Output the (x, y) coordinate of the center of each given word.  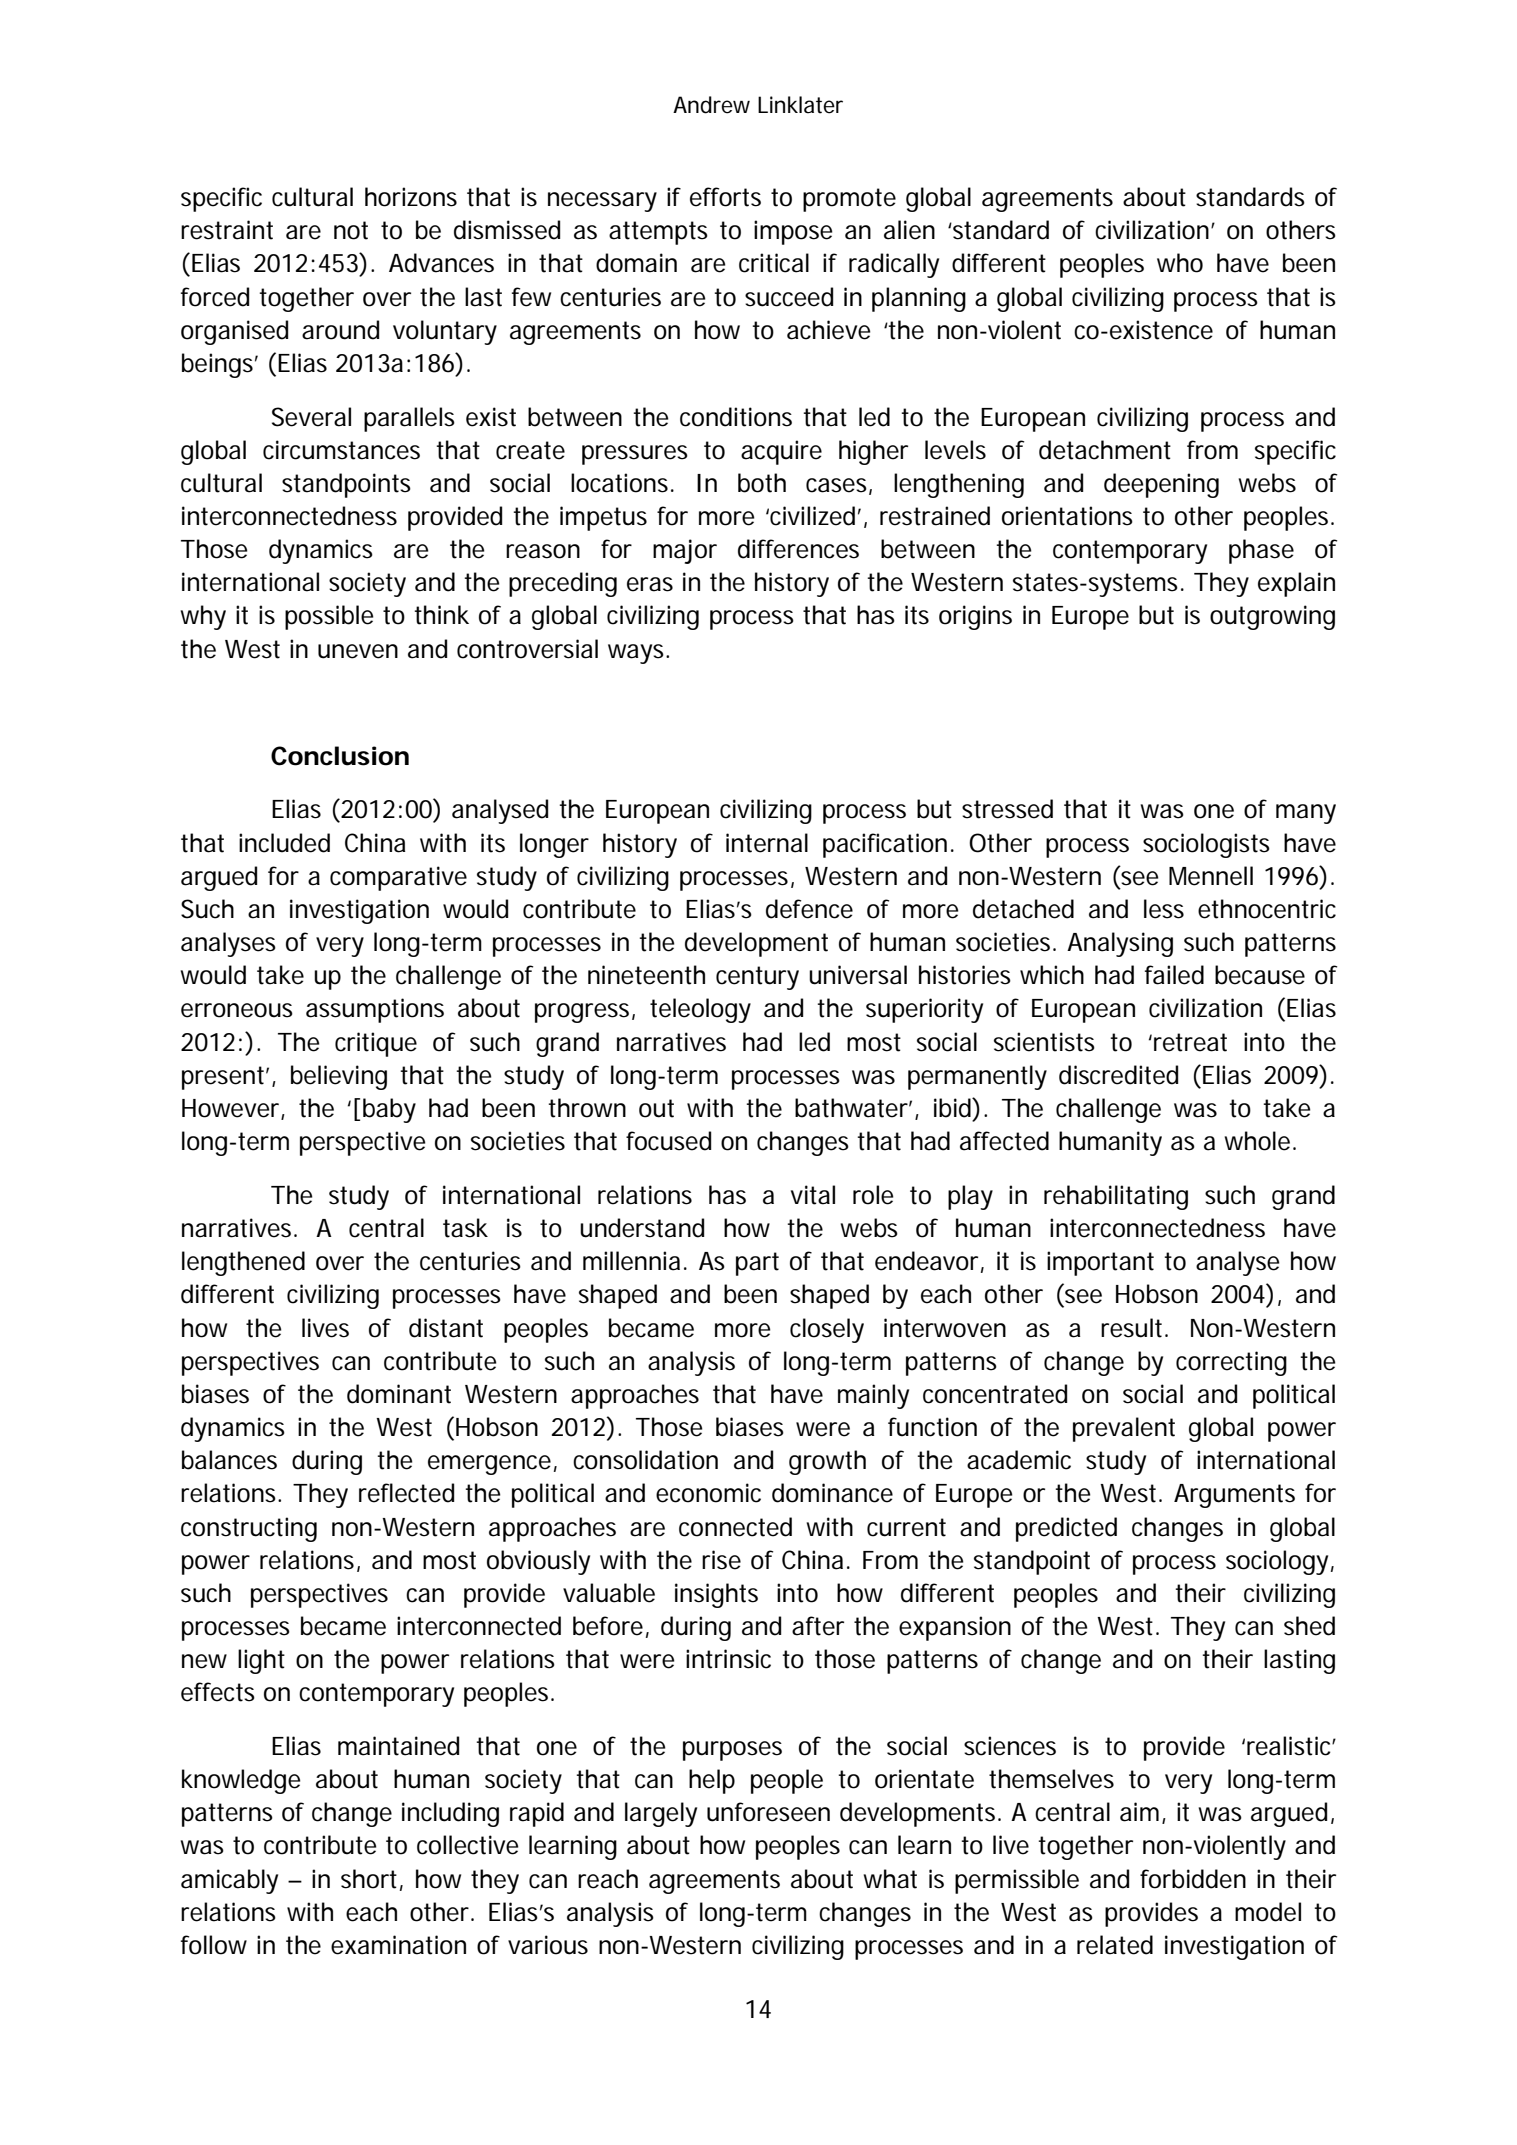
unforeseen (768, 1812)
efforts (725, 197)
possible (329, 617)
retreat (1190, 1042)
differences (798, 549)
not (351, 230)
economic (708, 1493)
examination (398, 1945)
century (757, 978)
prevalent (1124, 1429)
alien (909, 230)
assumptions (375, 1010)
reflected (406, 1493)
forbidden (1193, 1879)
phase (1261, 551)
